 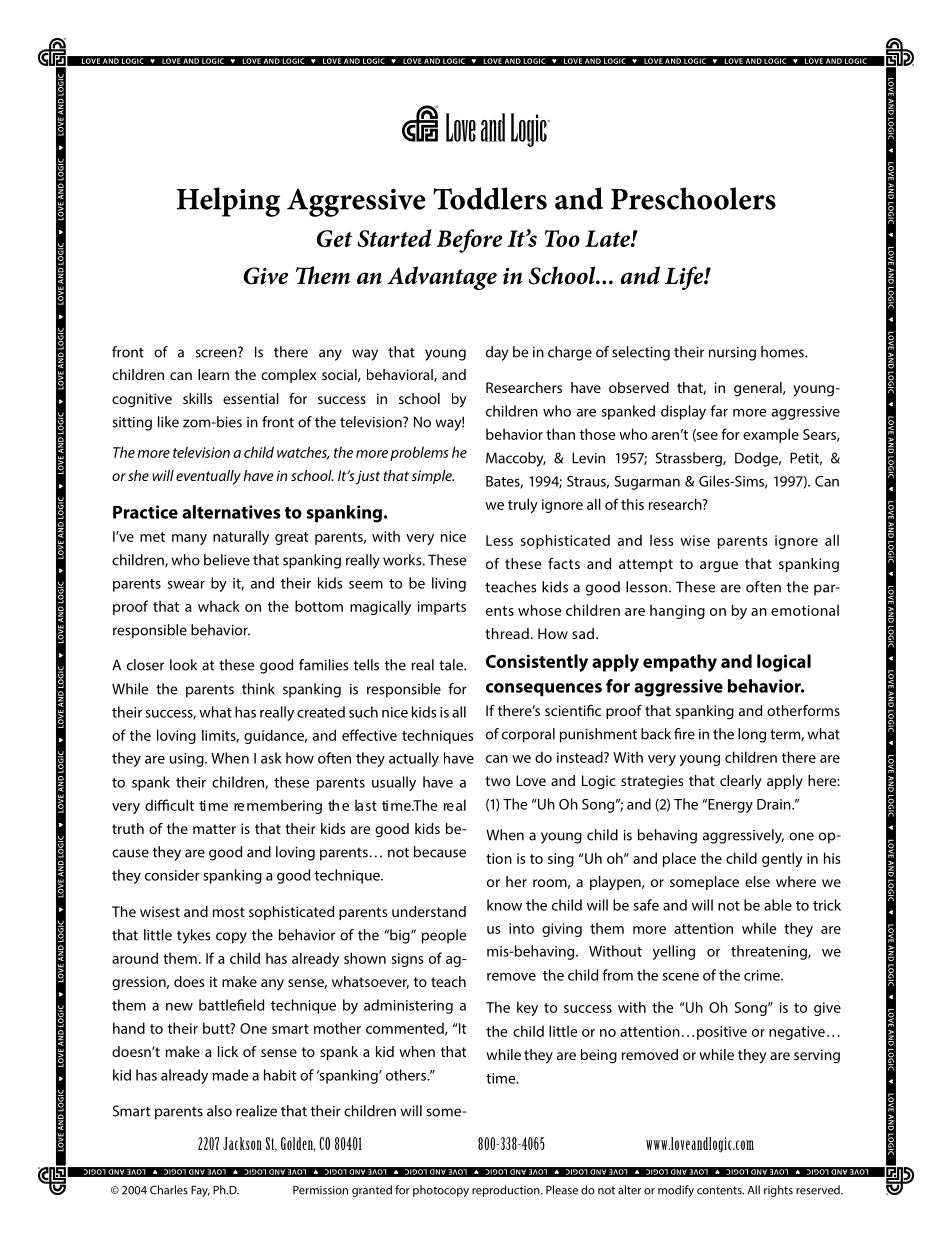 What do you see at coordinates (452, 665) in the page?
I see `tale` at bounding box center [452, 665].
